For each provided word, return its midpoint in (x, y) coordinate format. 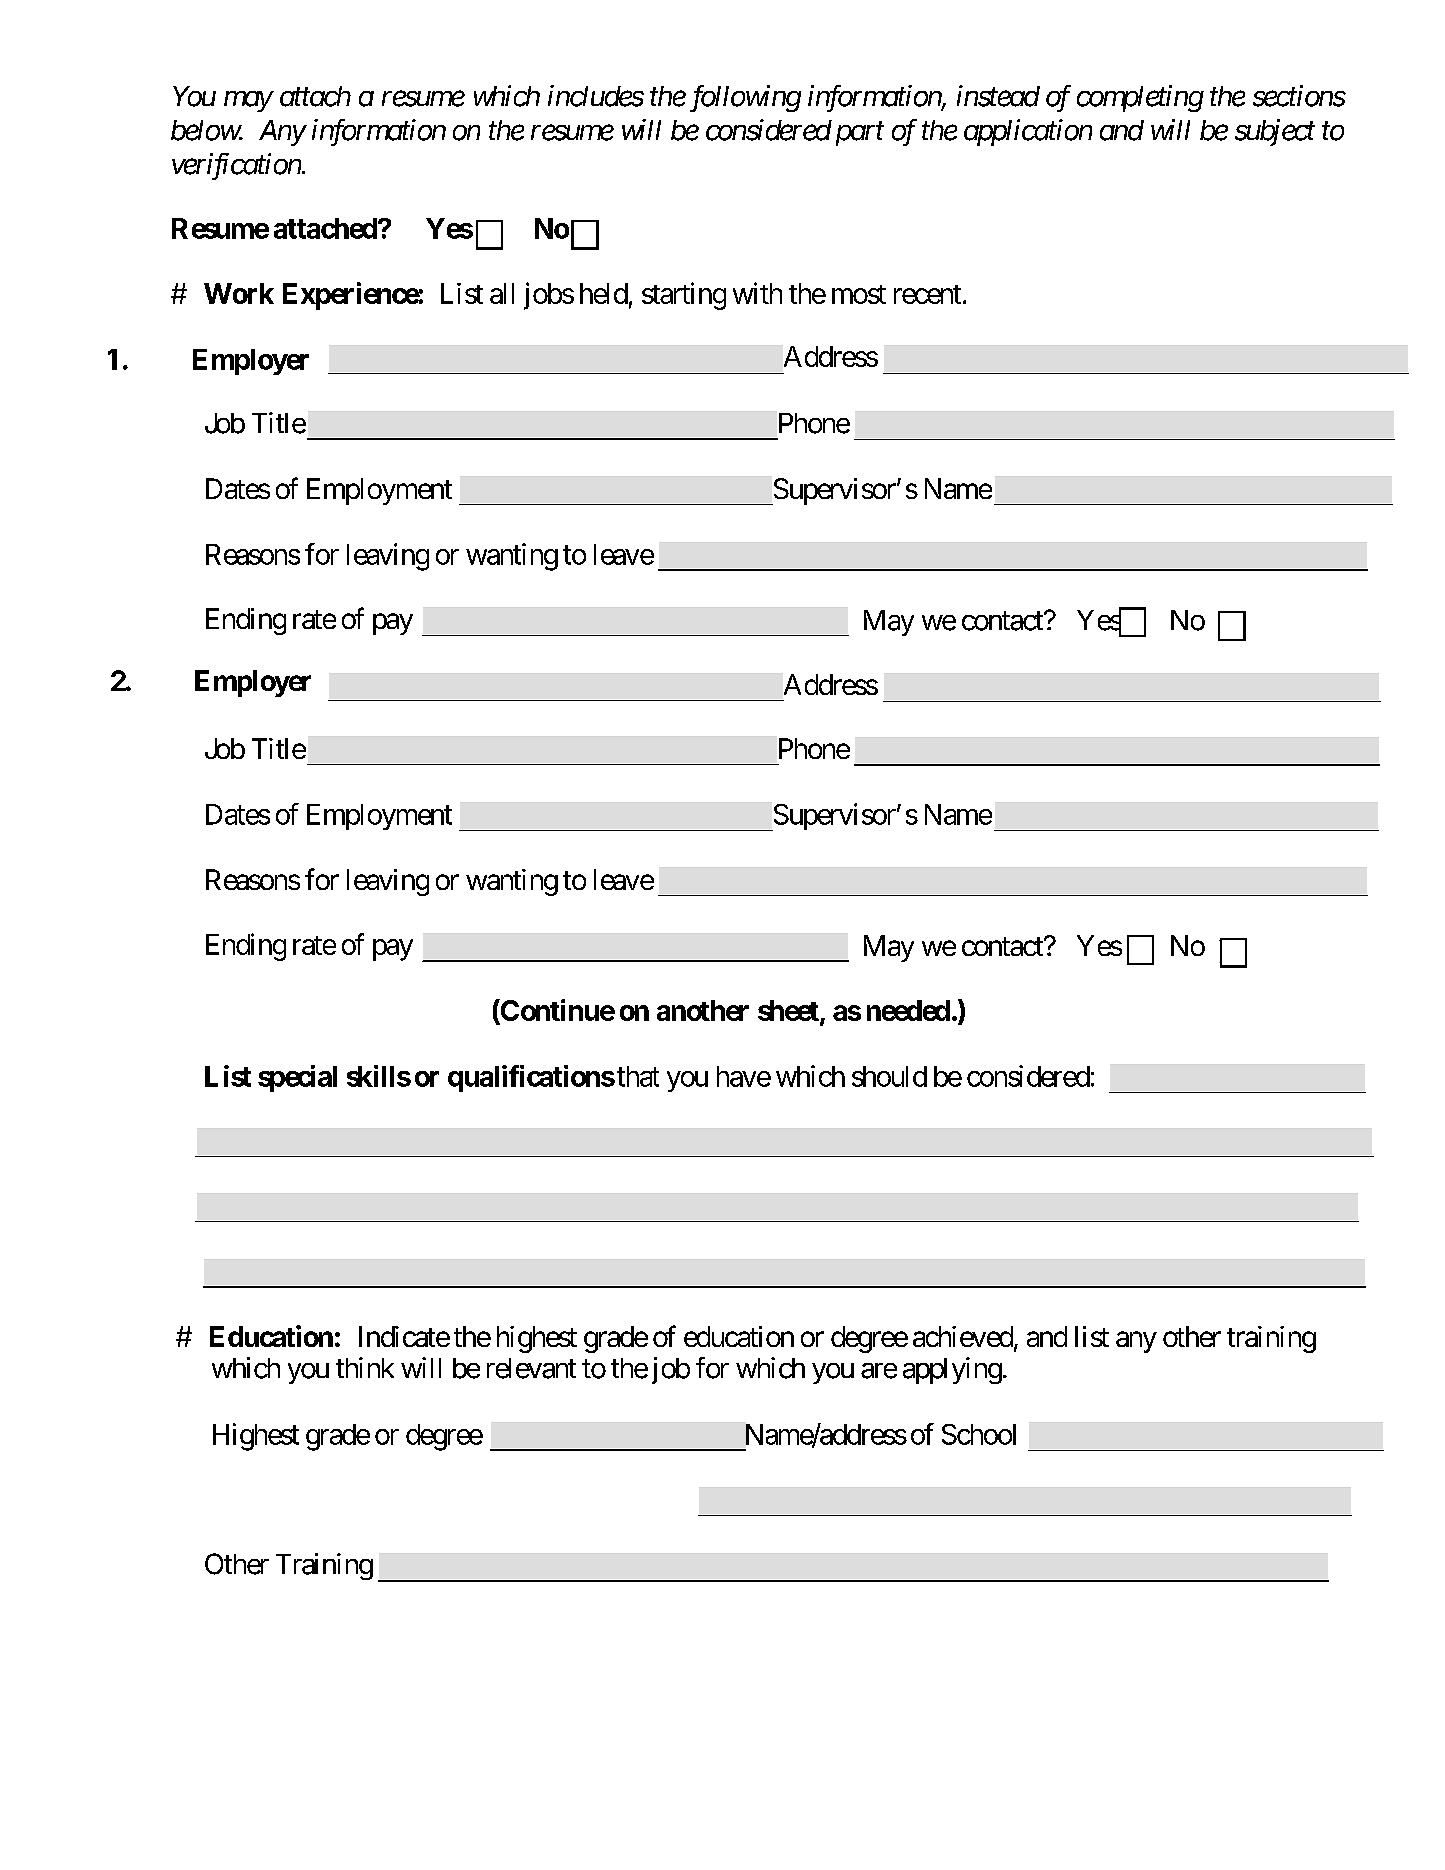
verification (236, 166)
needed (908, 1010)
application (1028, 132)
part (860, 134)
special (297, 1078)
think (365, 1367)
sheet (789, 1012)
